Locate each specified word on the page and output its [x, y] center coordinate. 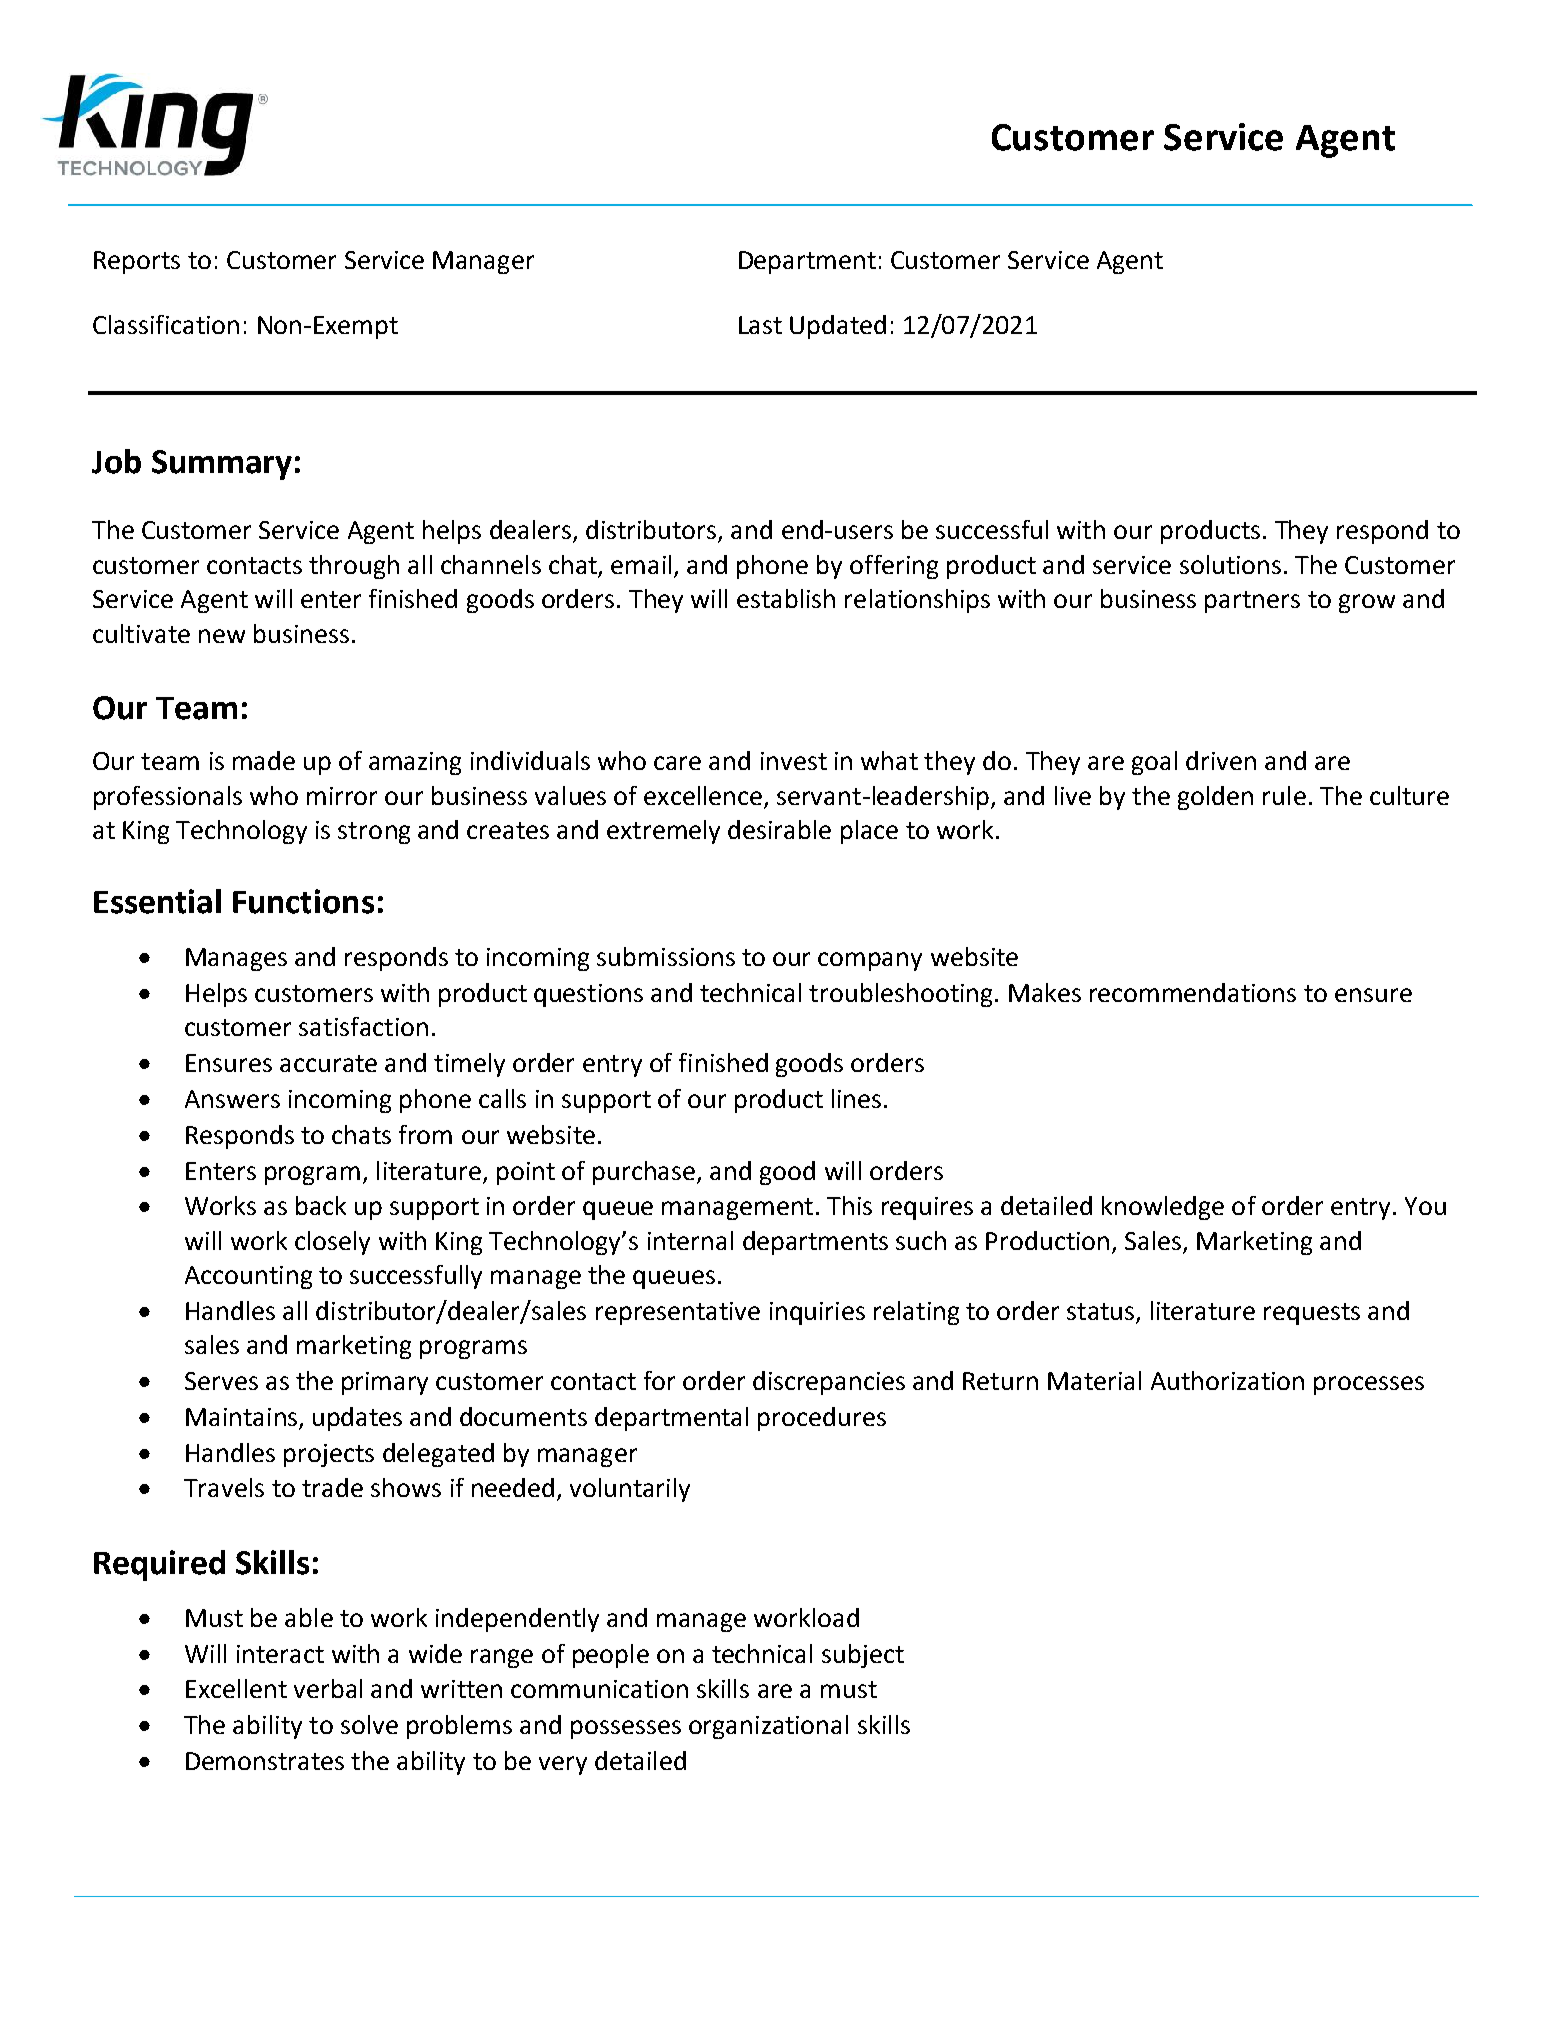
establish [786, 598]
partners [1252, 602]
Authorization [1227, 1380]
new [222, 636]
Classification [166, 324]
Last [760, 325]
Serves [221, 1381]
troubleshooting [900, 995]
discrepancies [829, 1383]
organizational [768, 1727]
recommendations [1193, 992]
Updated [838, 327]
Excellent [236, 1688]
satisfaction [363, 1026]
